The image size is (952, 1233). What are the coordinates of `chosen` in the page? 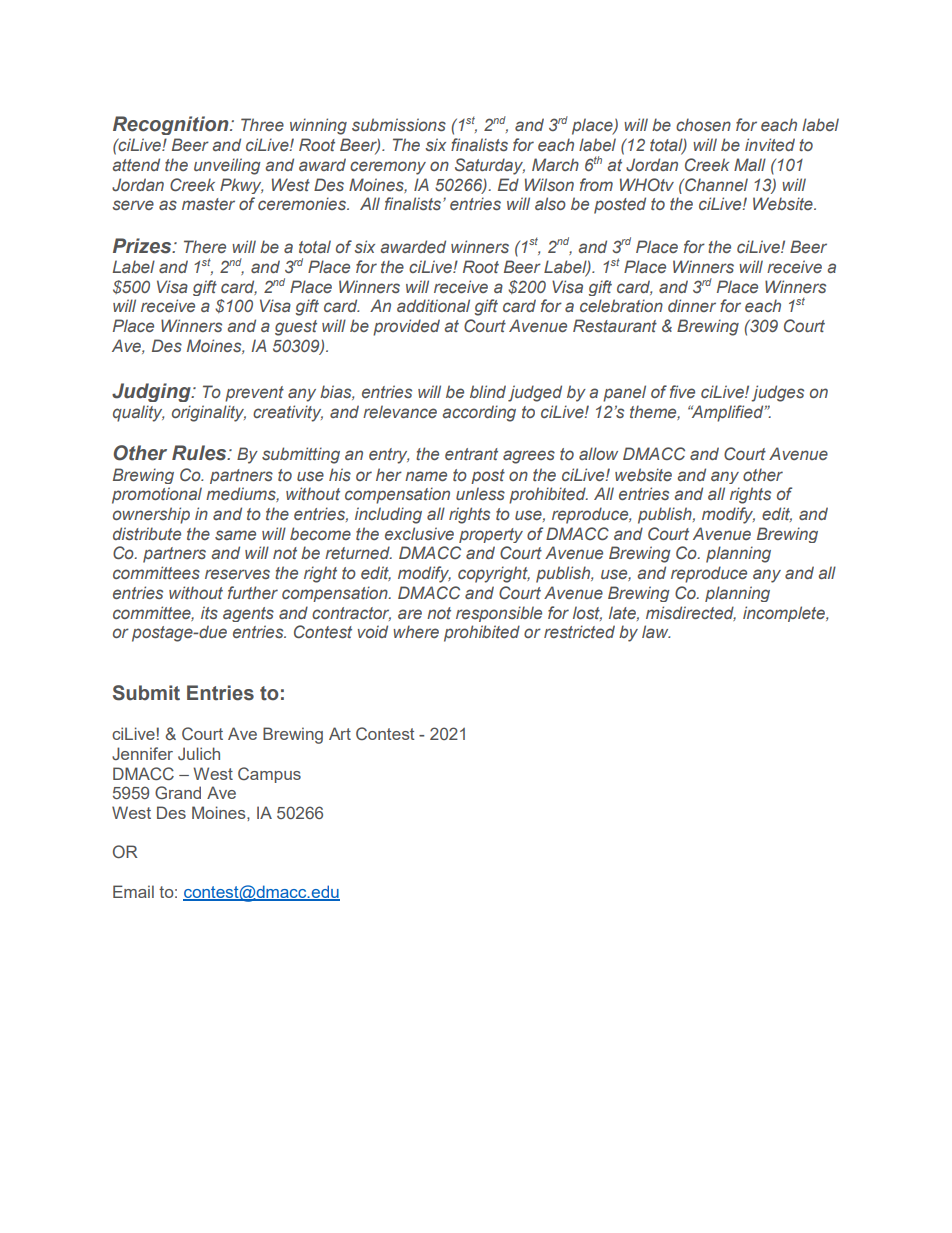 It's located at (703, 124).
